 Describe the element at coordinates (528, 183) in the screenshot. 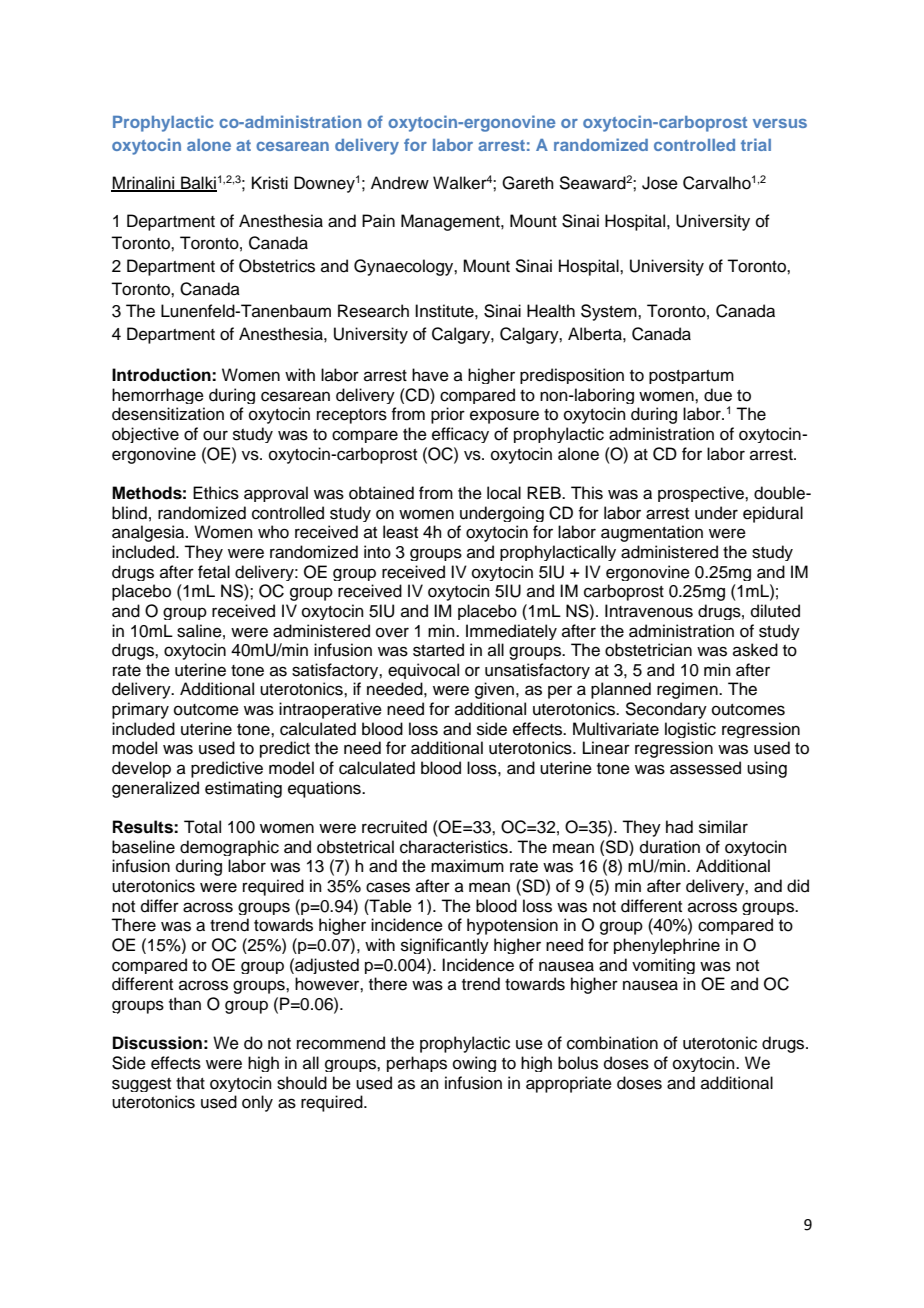

I see `Gareth` at that location.
